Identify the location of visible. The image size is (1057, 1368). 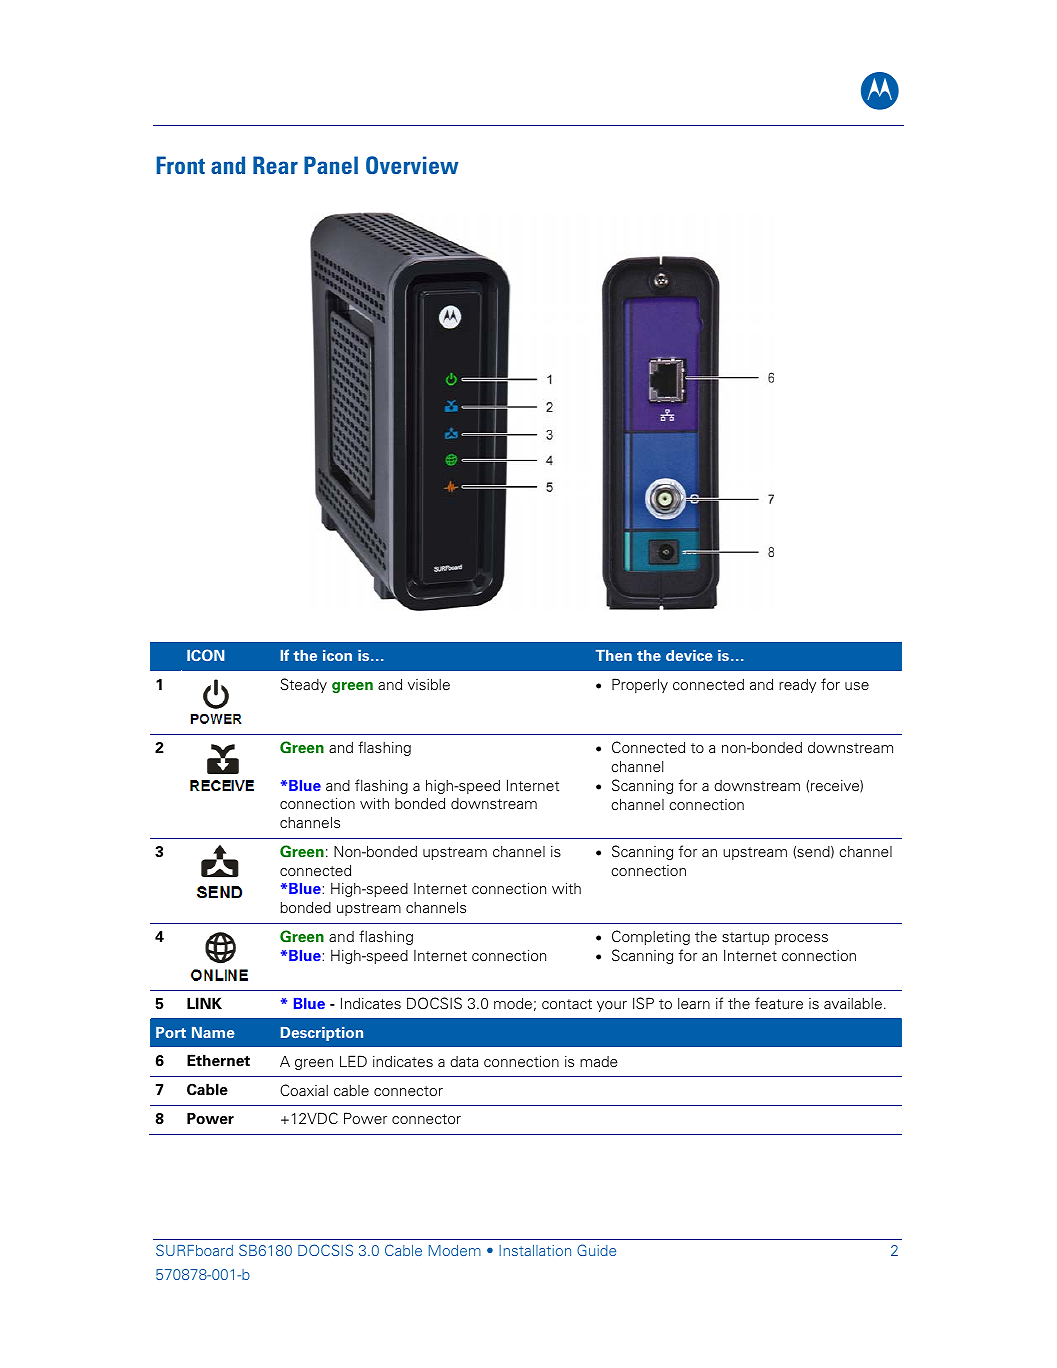
(429, 684).
